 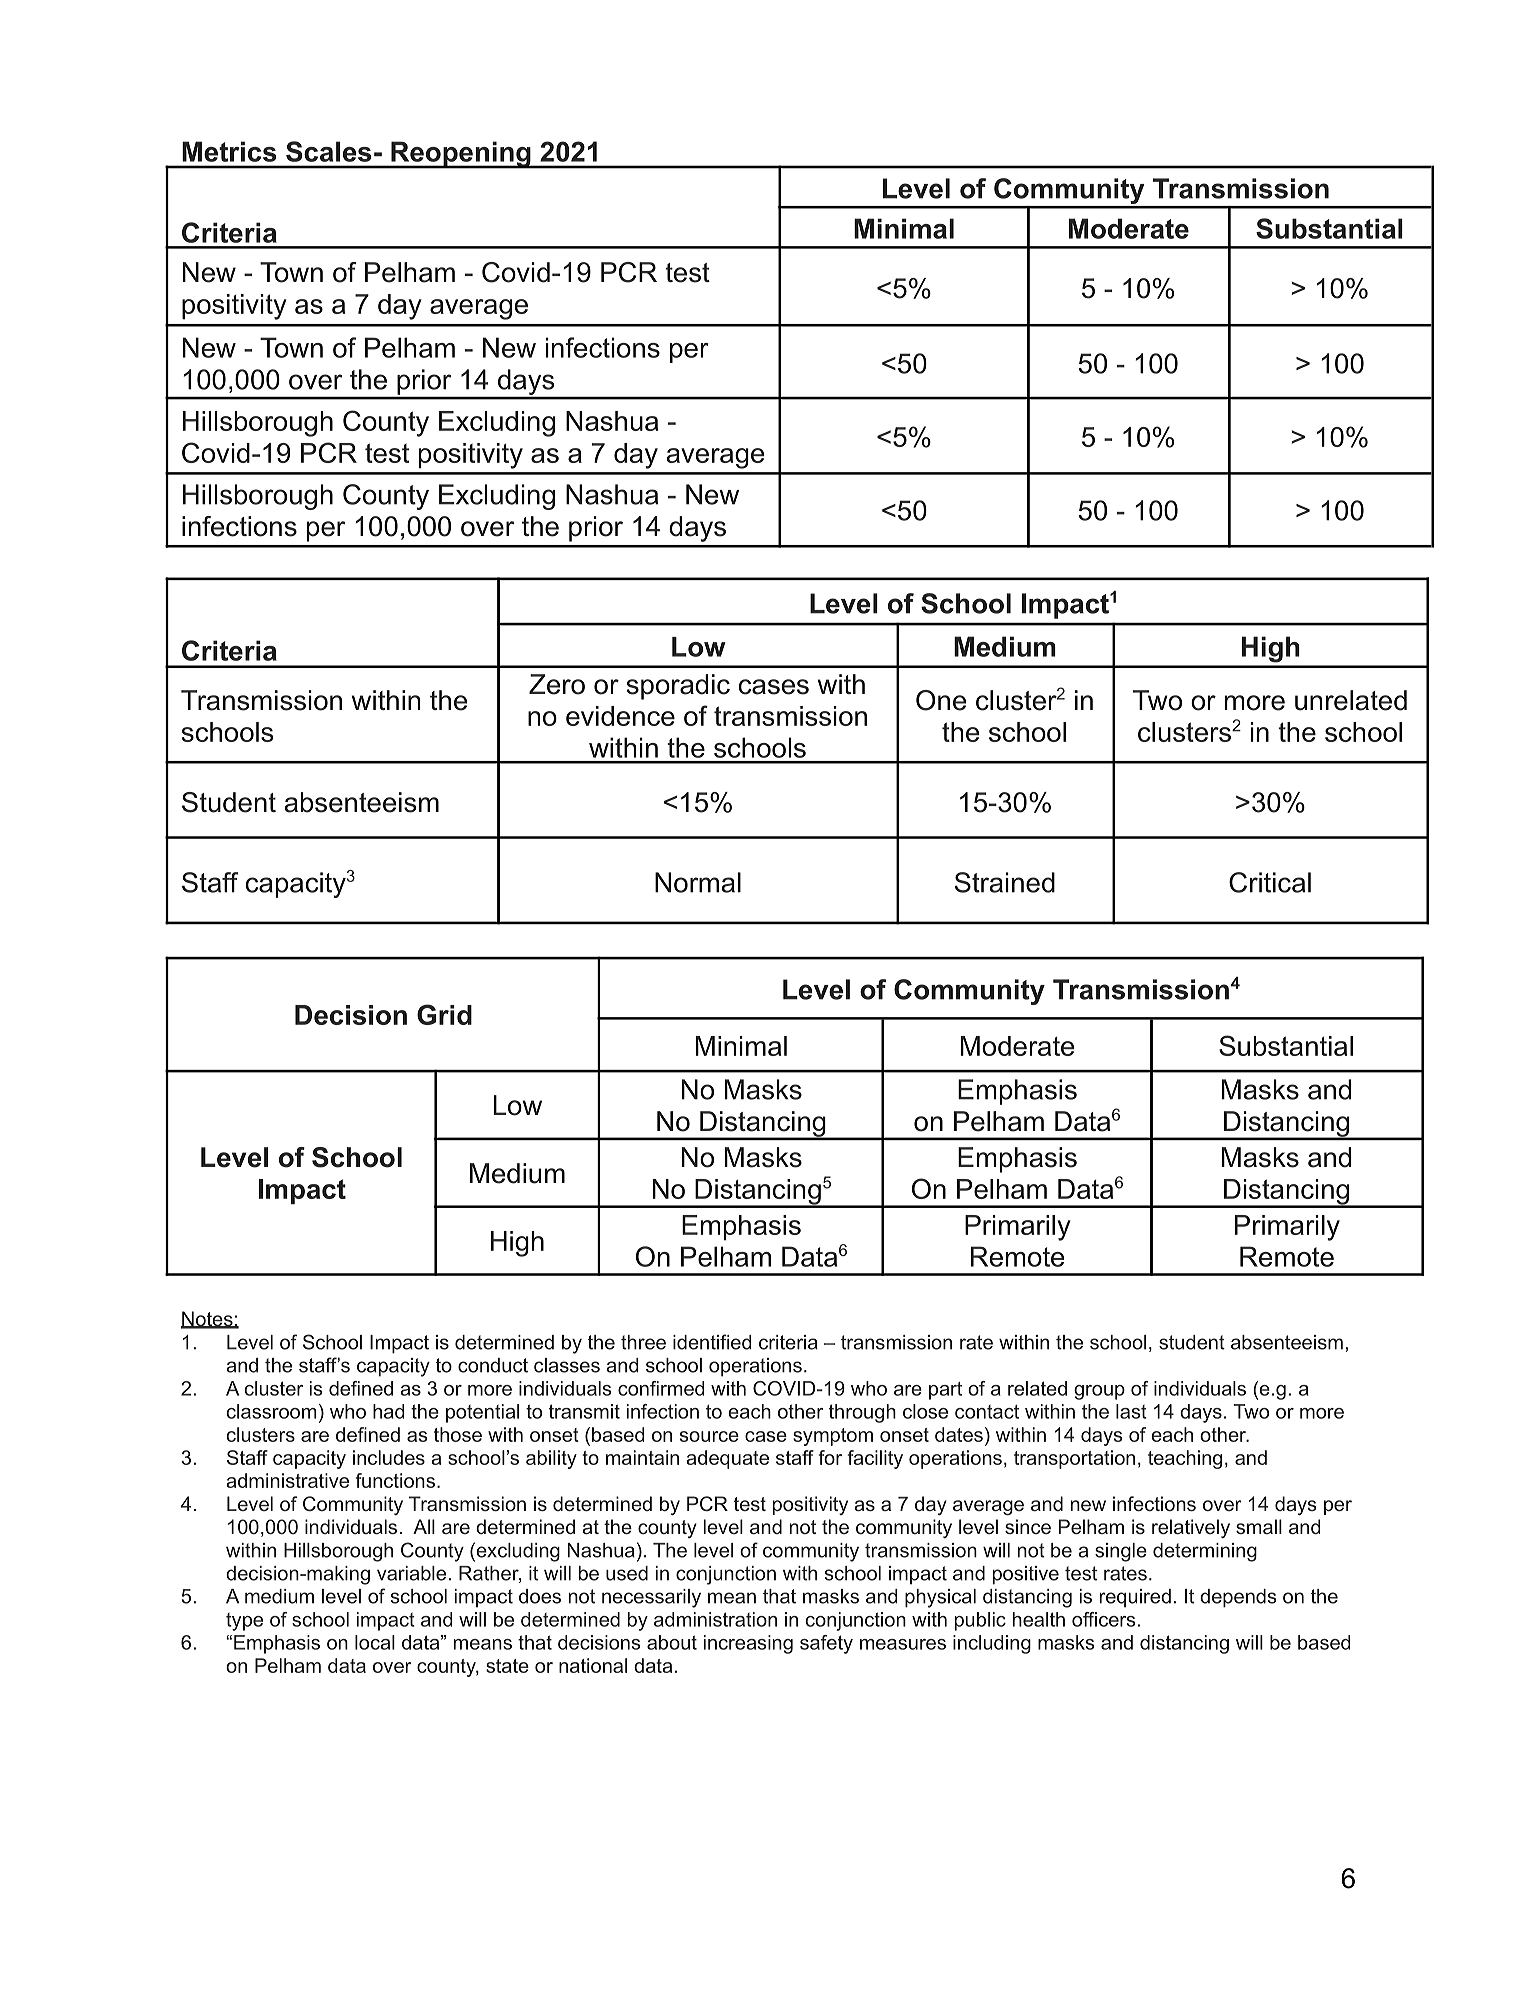 What do you see at coordinates (375, 1642) in the screenshot?
I see `local` at bounding box center [375, 1642].
